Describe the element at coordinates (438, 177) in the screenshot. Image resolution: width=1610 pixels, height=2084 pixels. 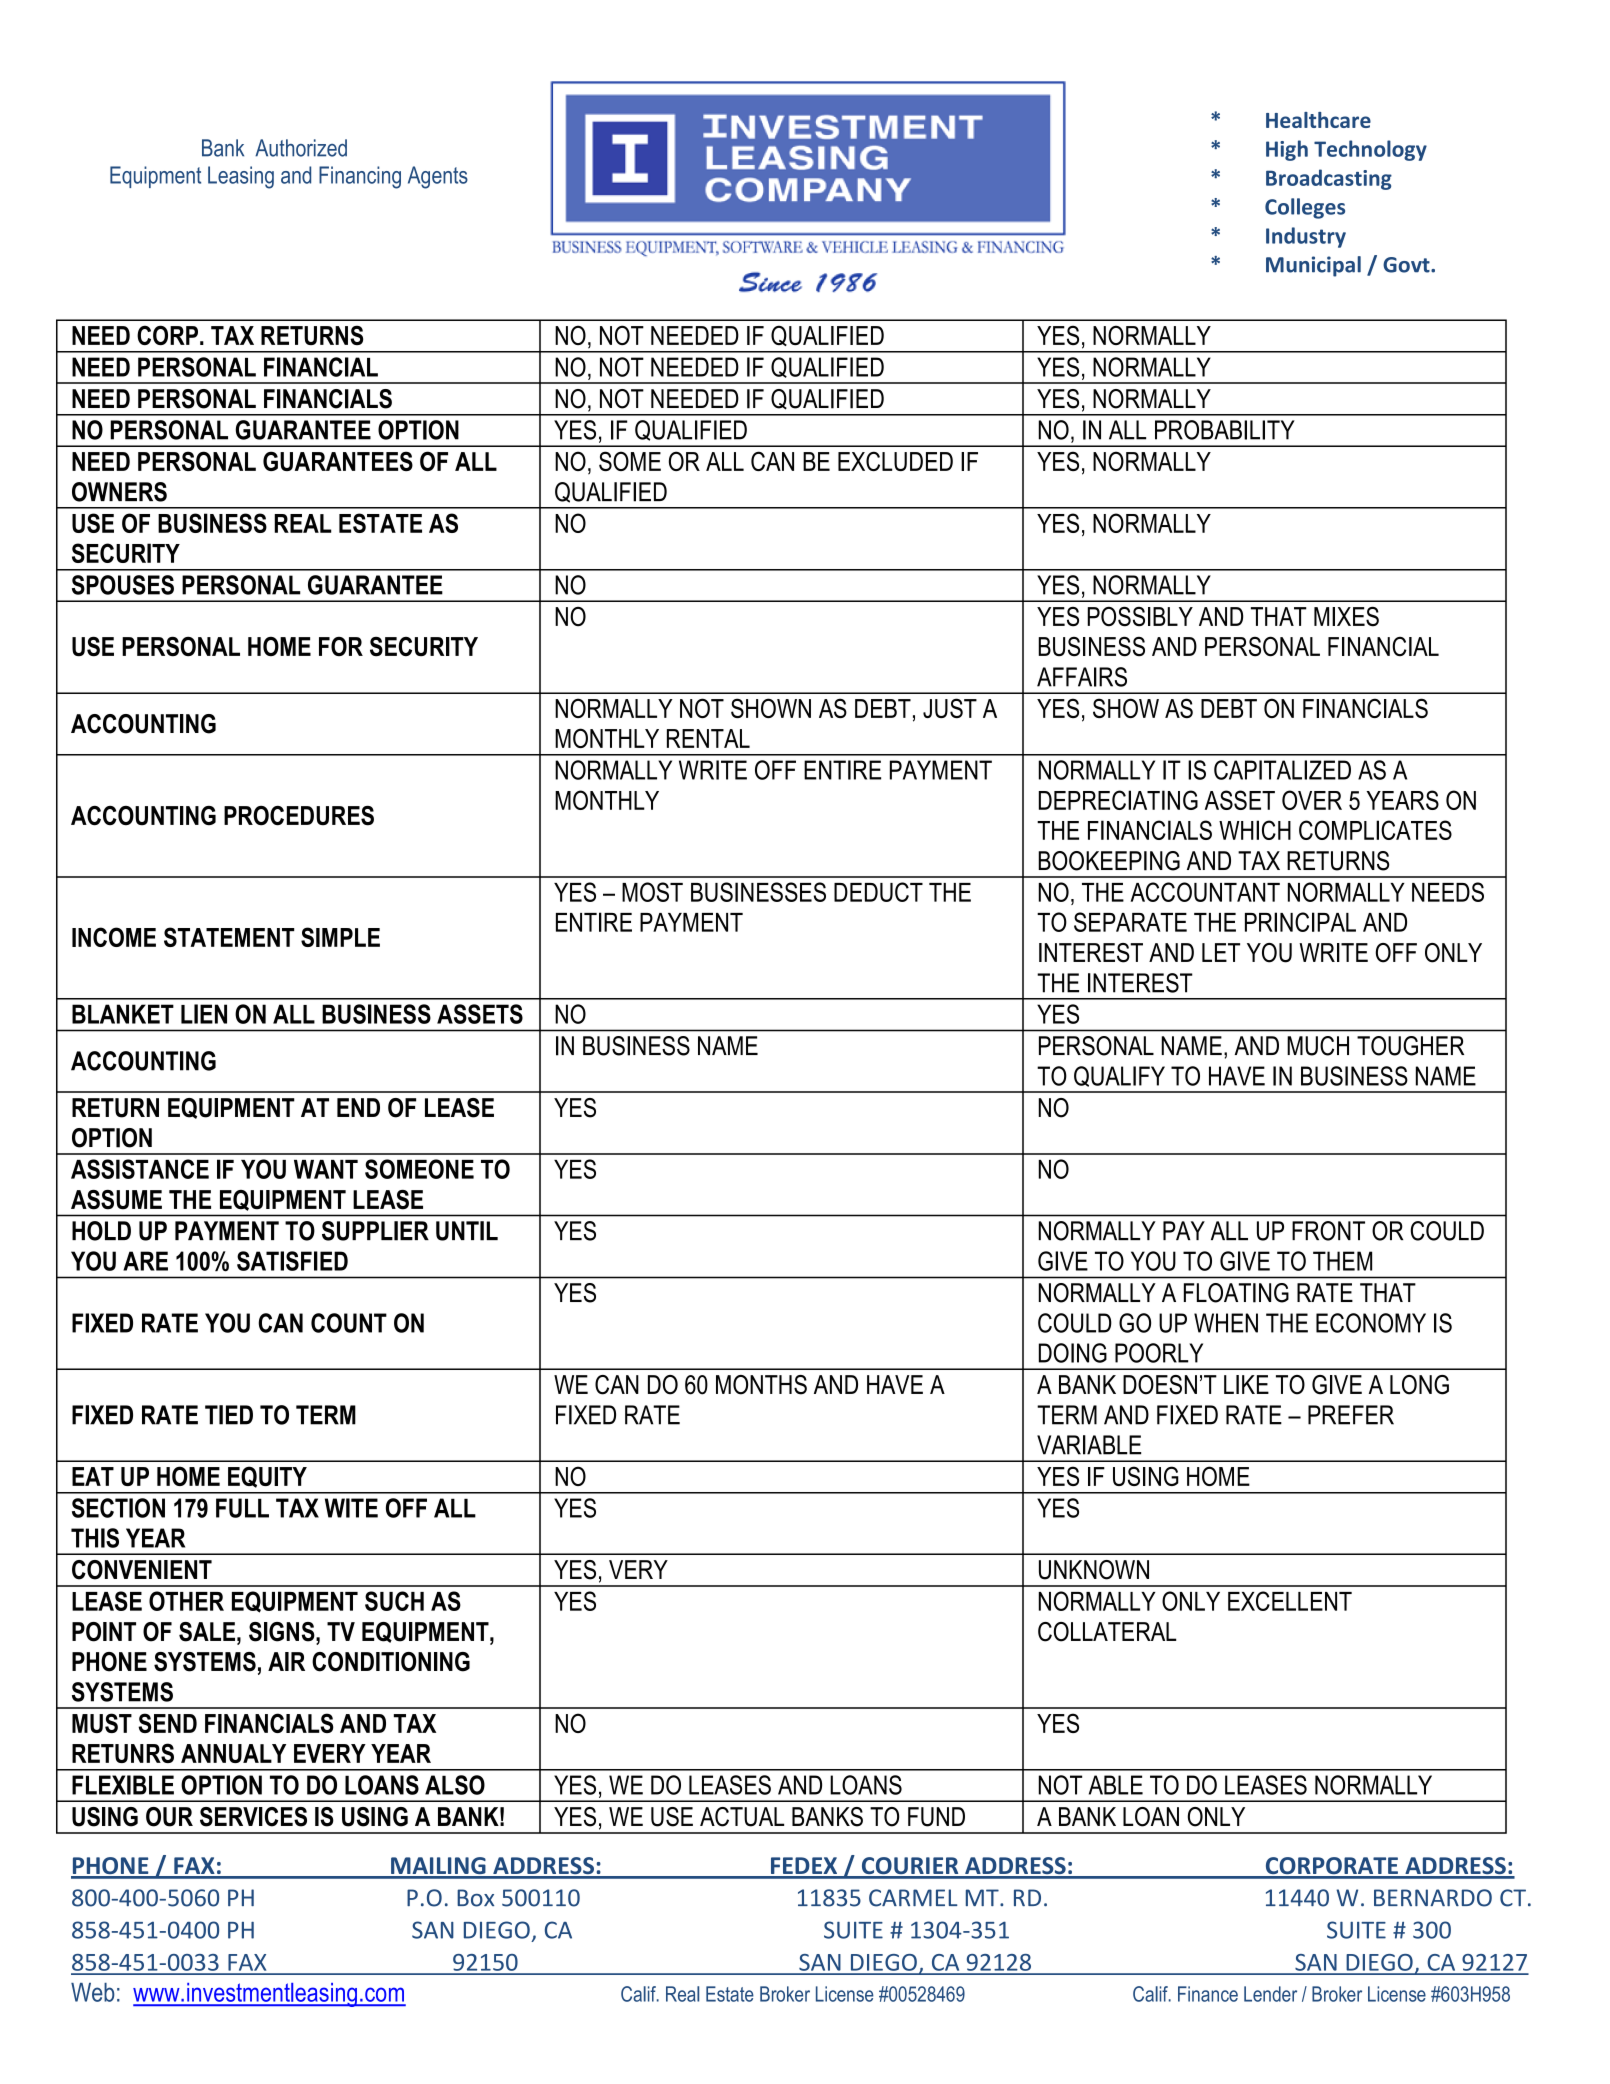
I see `Agents` at that location.
